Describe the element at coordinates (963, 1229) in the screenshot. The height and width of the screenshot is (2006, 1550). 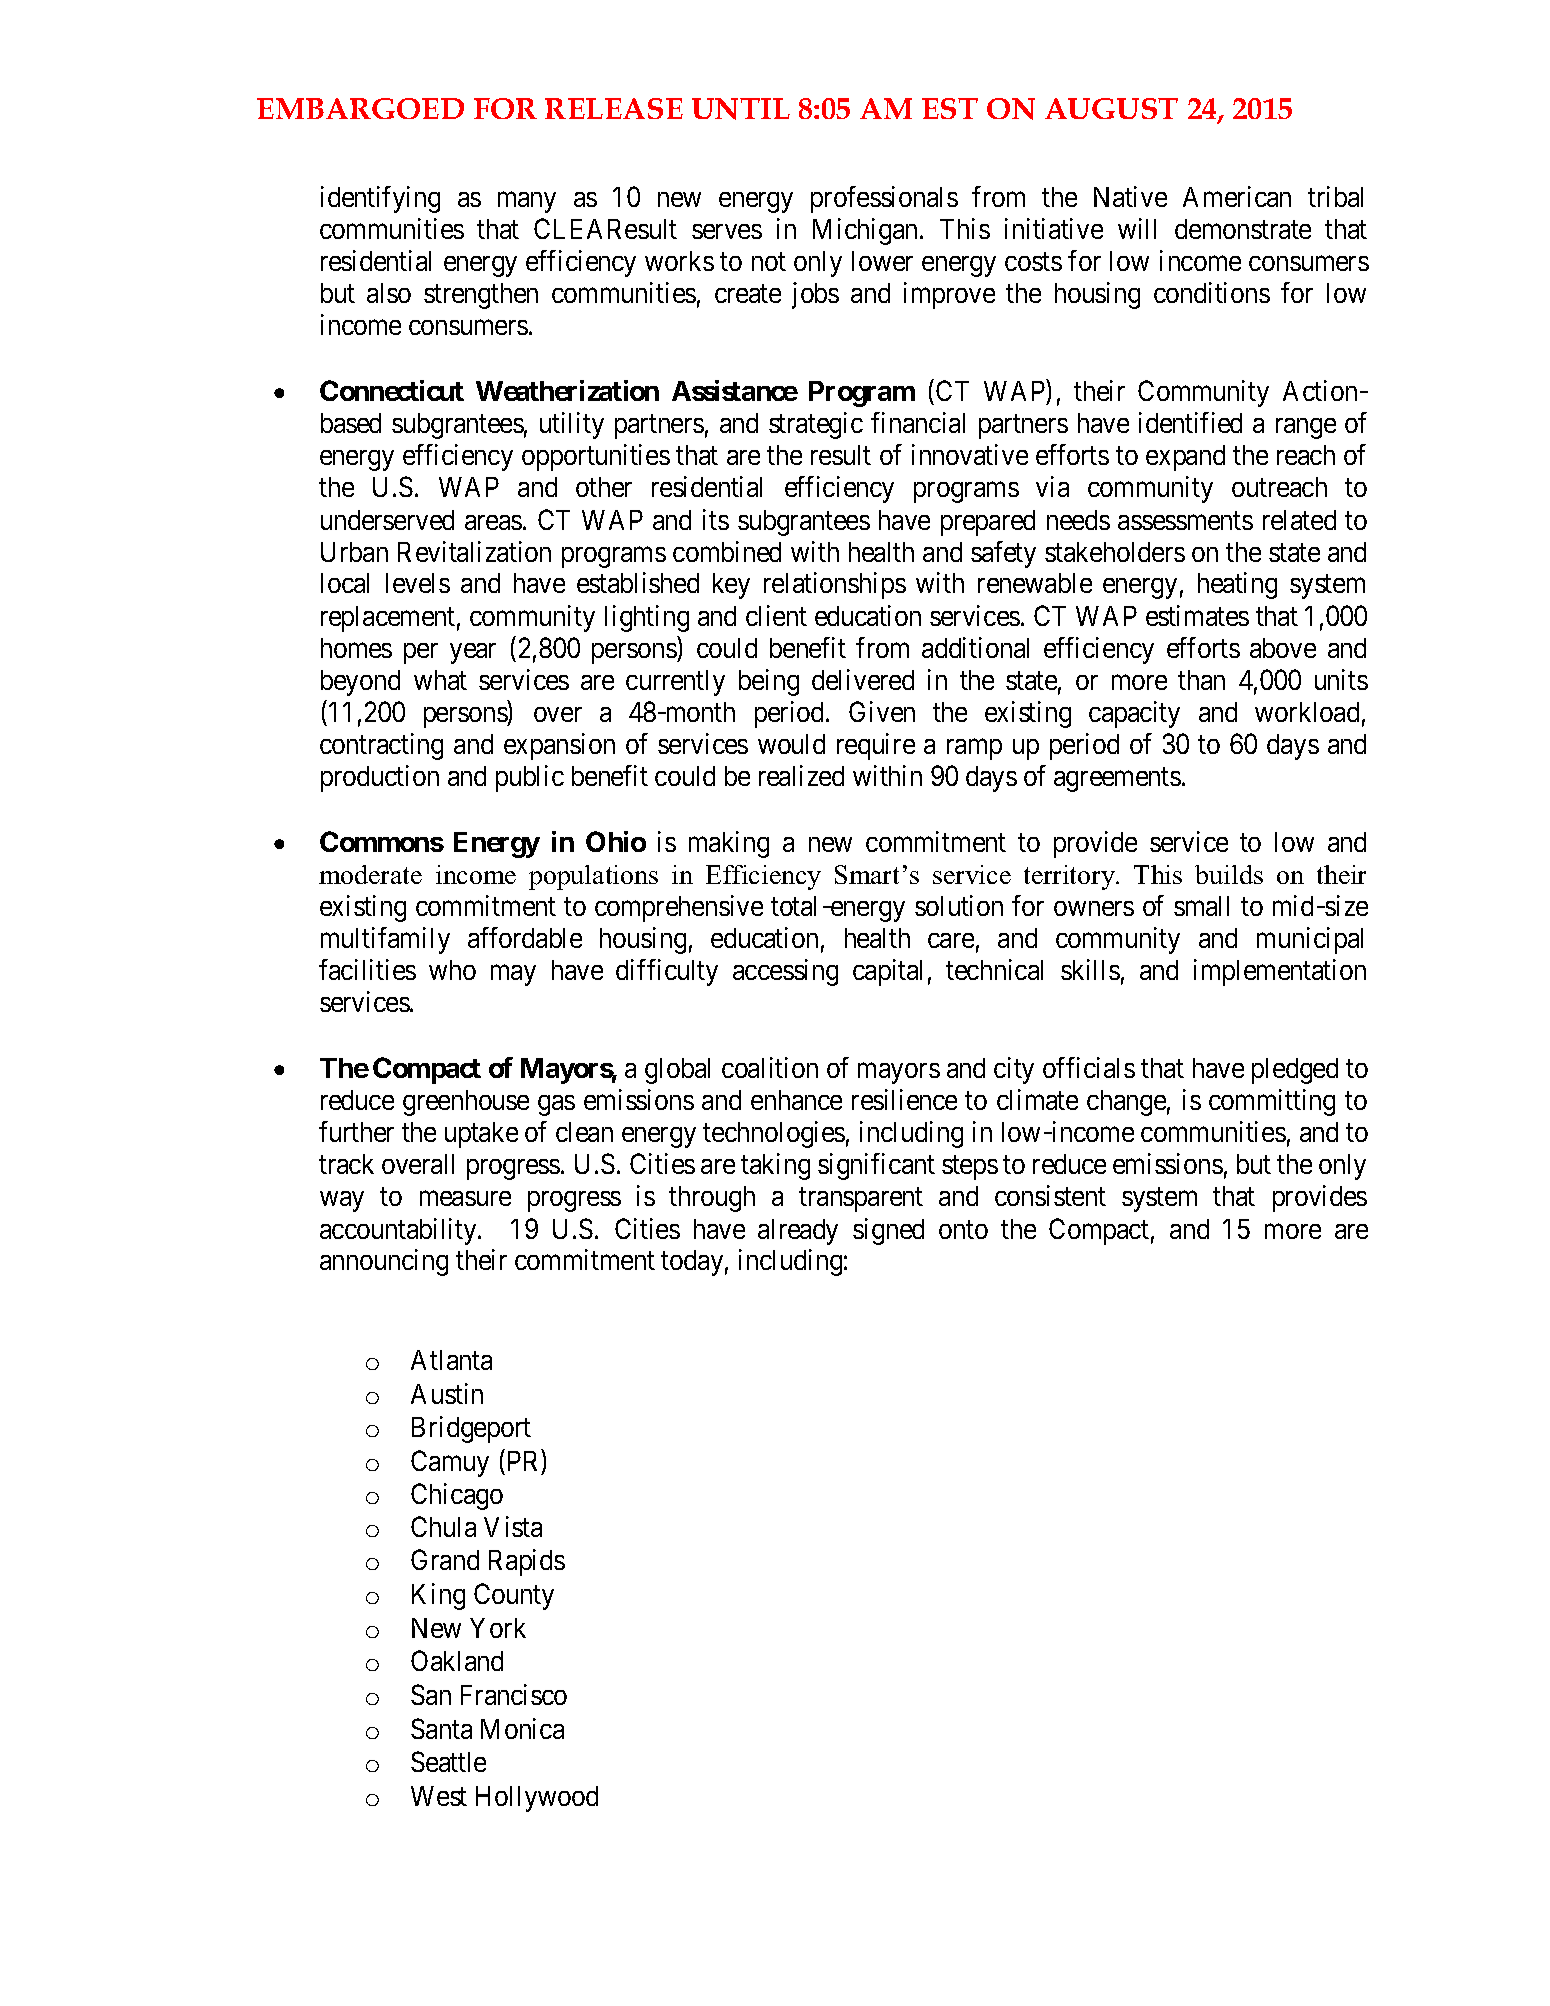
I see `onto` at that location.
